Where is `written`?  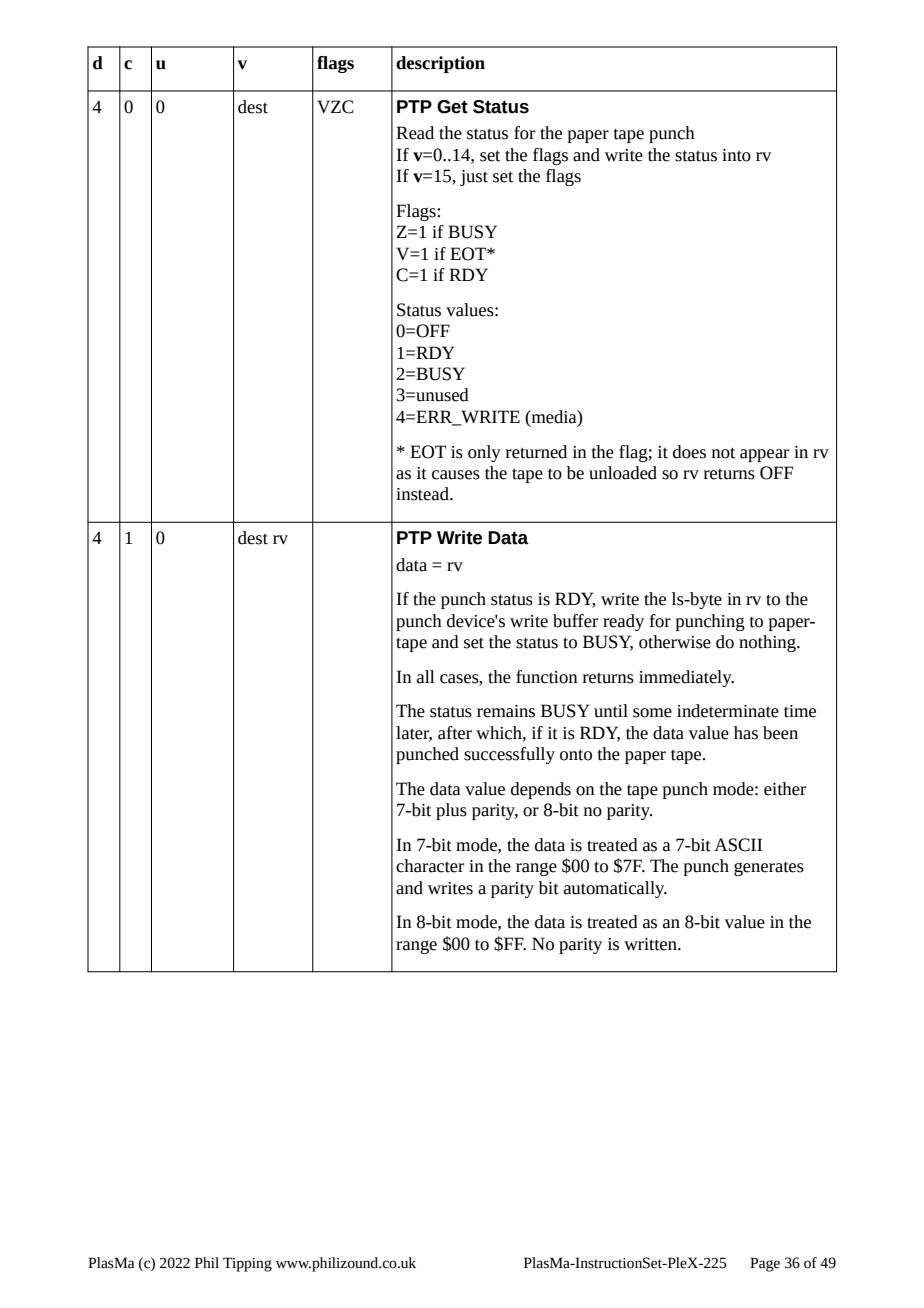 written is located at coordinates (651, 944).
